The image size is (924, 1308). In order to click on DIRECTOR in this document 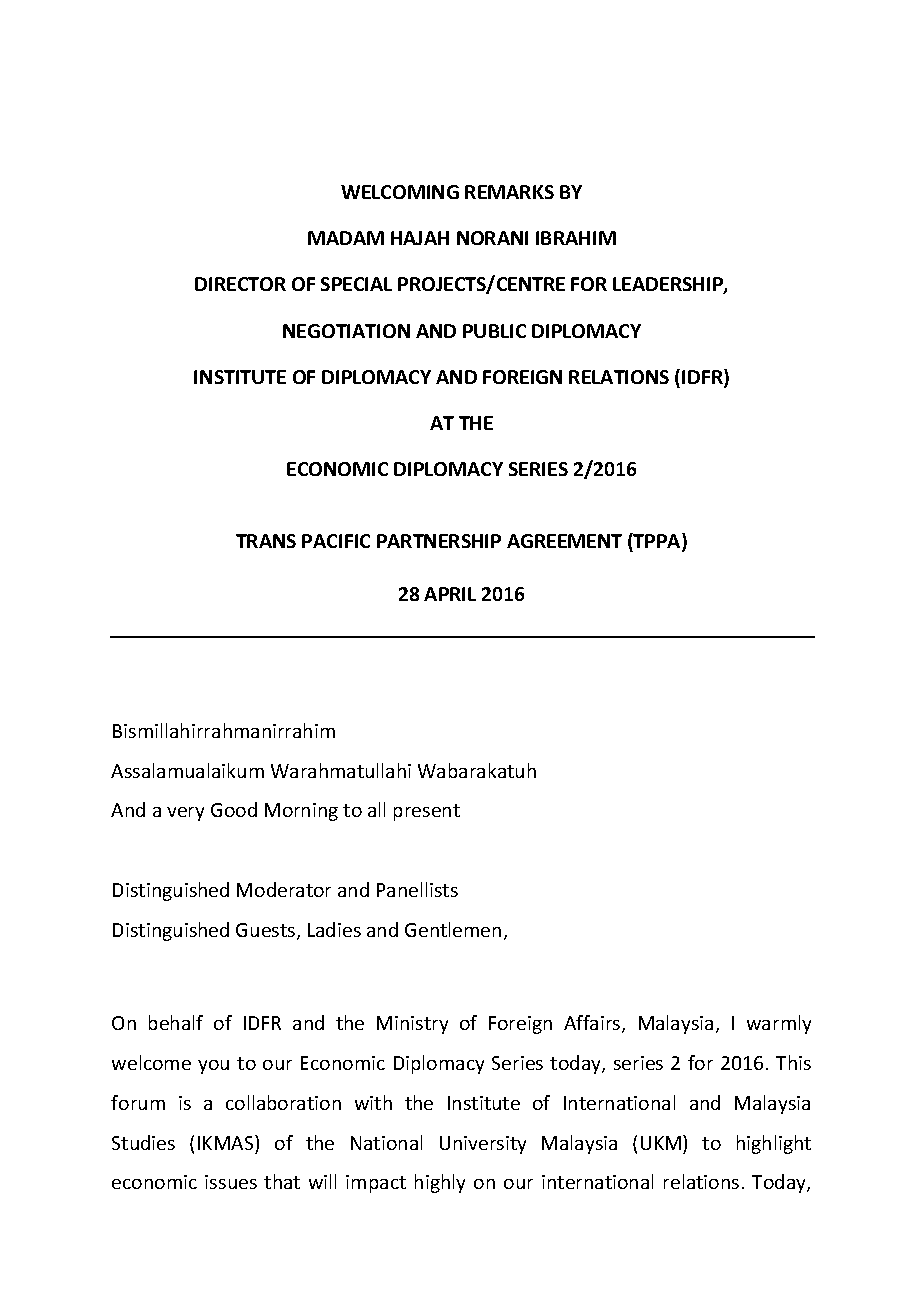, I will do `click(240, 284)`.
